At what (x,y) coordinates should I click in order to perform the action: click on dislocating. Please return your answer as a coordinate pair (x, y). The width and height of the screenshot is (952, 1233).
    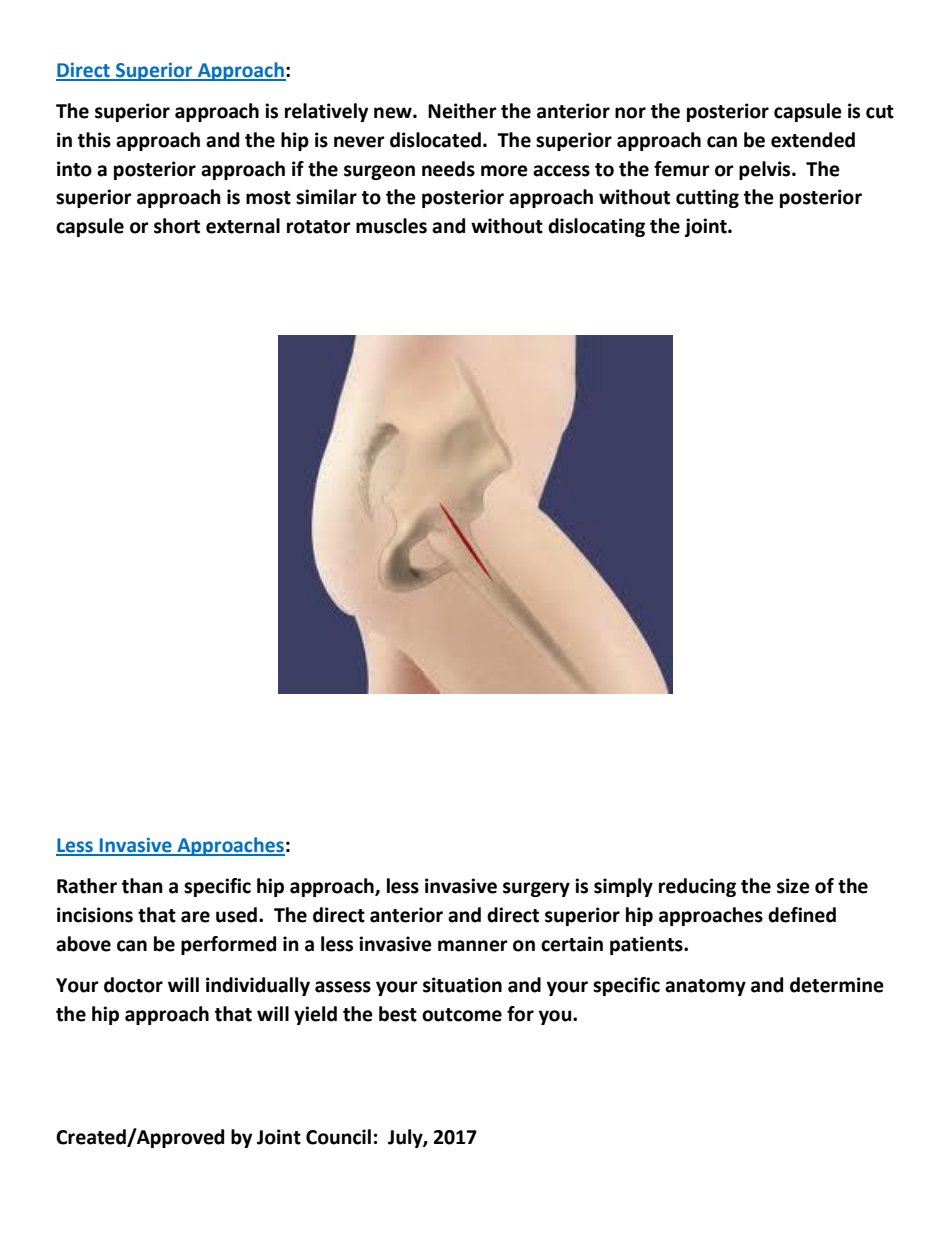
    Looking at the image, I should click on (596, 227).
